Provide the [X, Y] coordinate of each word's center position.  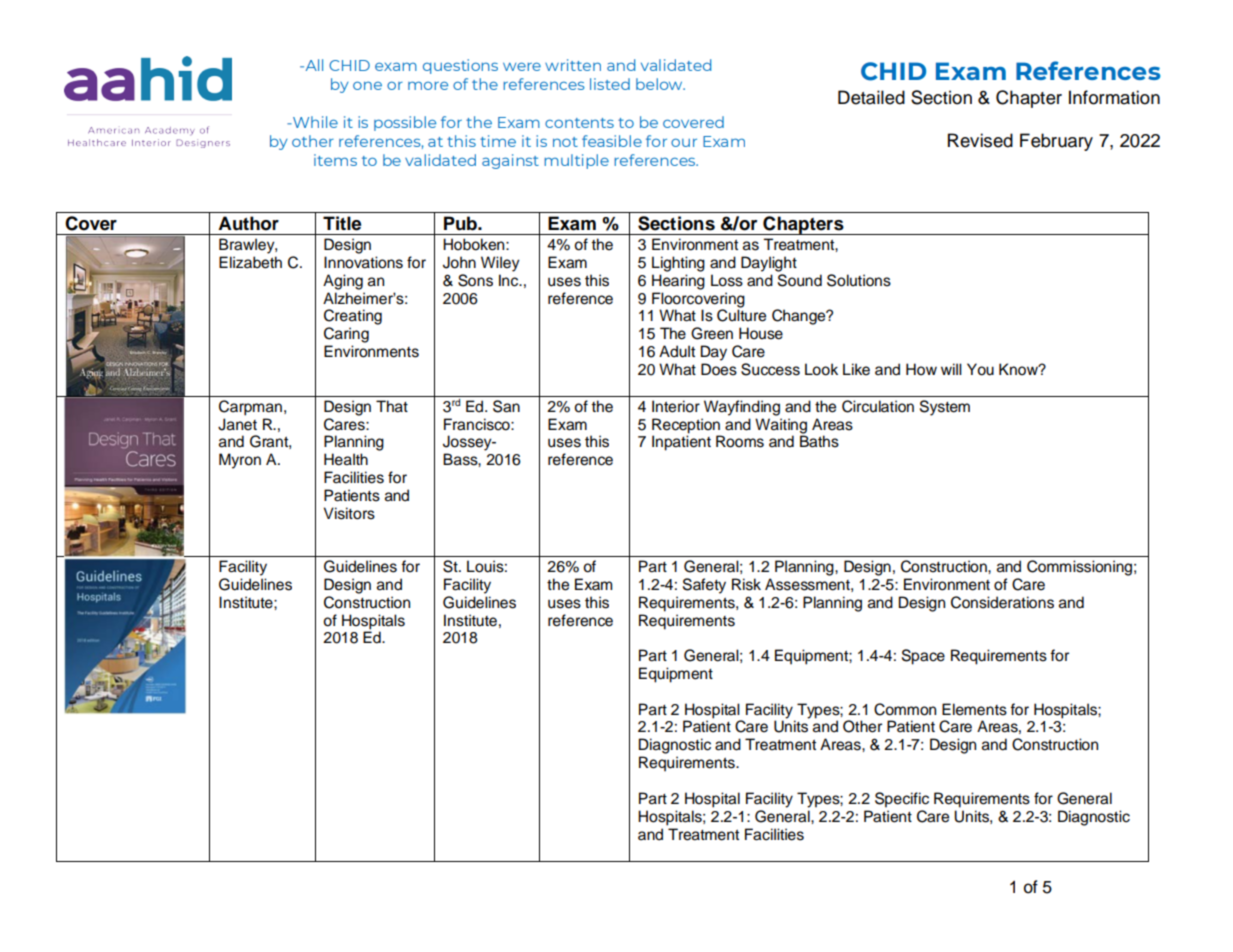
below [660, 84]
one [367, 85]
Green [712, 333]
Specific [902, 800]
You [980, 369]
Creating [353, 317]
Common [905, 709]
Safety [704, 586]
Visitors [349, 513]
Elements [974, 709]
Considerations [1002, 602]
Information [1114, 97]
